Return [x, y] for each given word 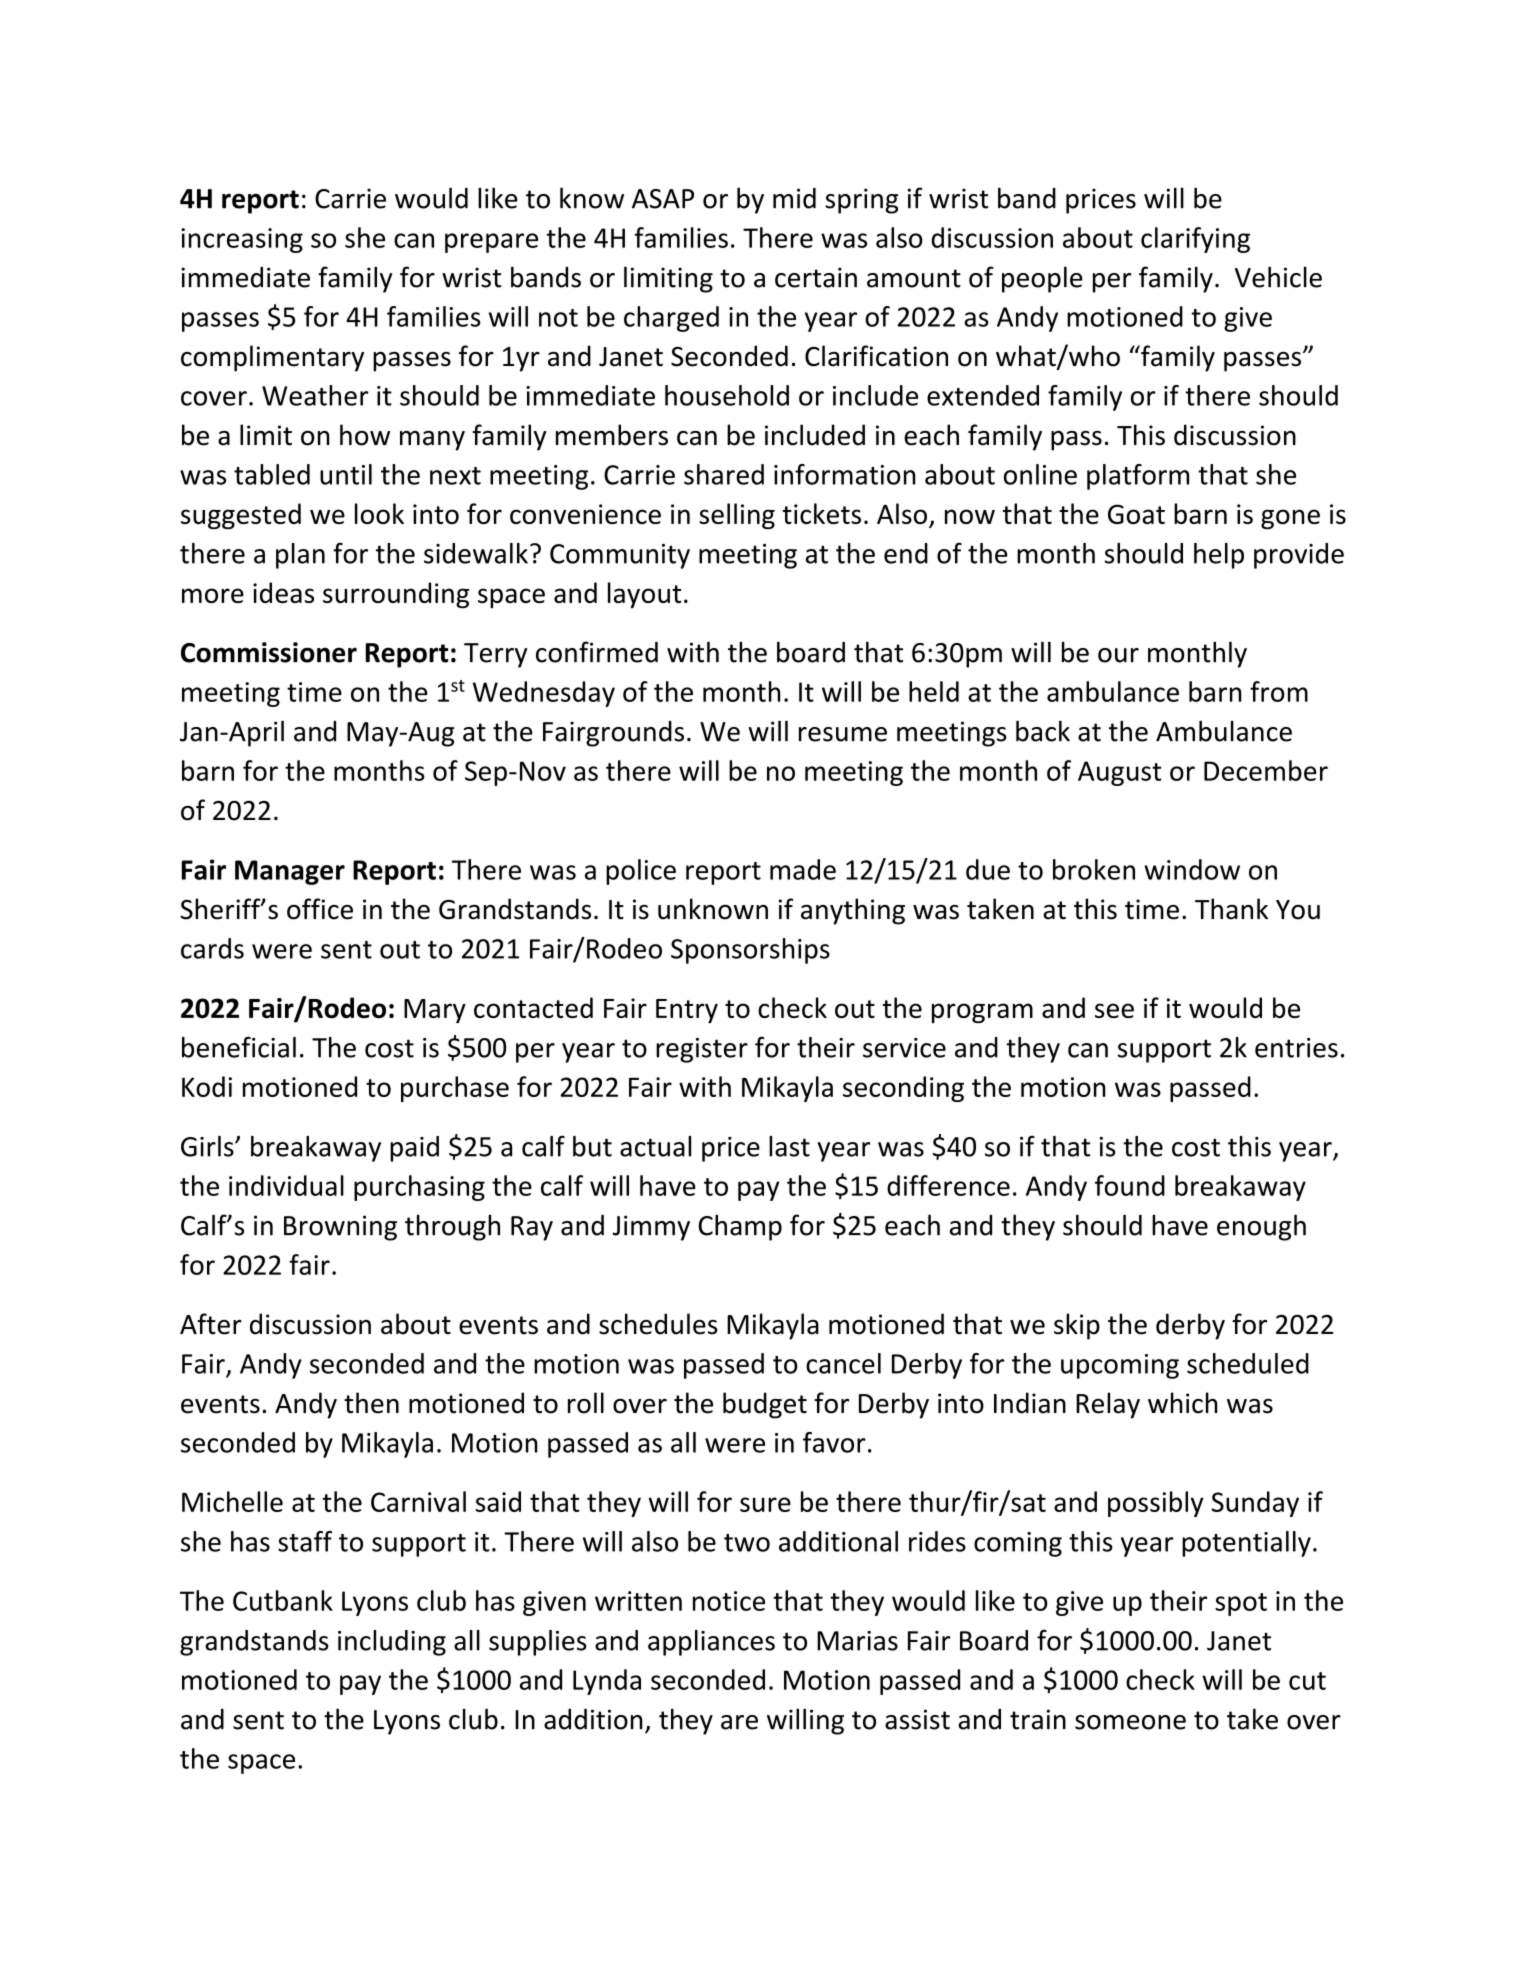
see [1114, 1010]
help [1219, 556]
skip [1077, 1326]
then [371, 1403]
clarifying [1195, 240]
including [392, 1643]
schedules [658, 1324]
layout [645, 595]
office [320, 909]
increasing [242, 240]
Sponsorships [750, 951]
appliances [711, 1643]
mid [794, 198]
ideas [283, 592]
